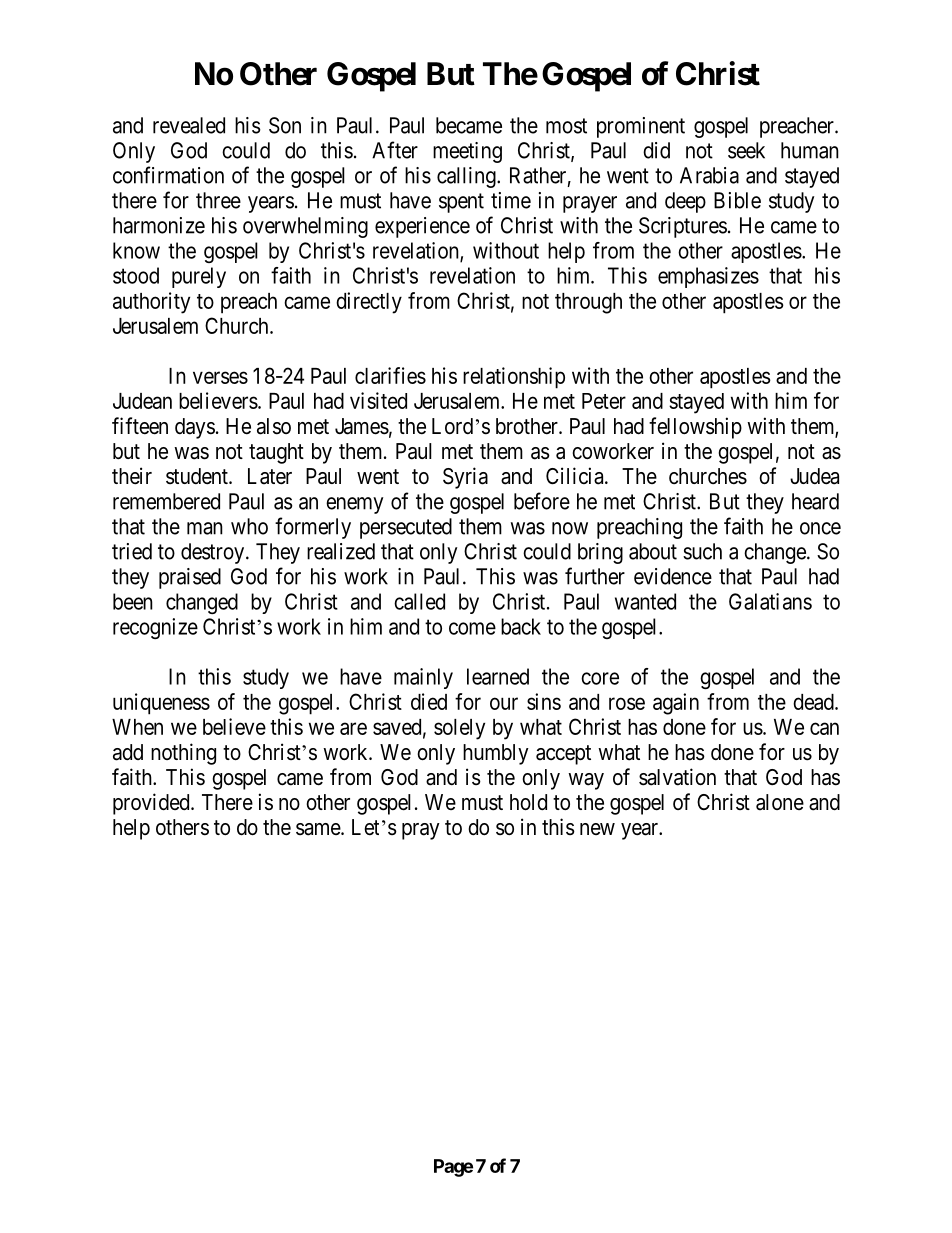  What do you see at coordinates (198, 476) in the screenshot?
I see `student` at bounding box center [198, 476].
